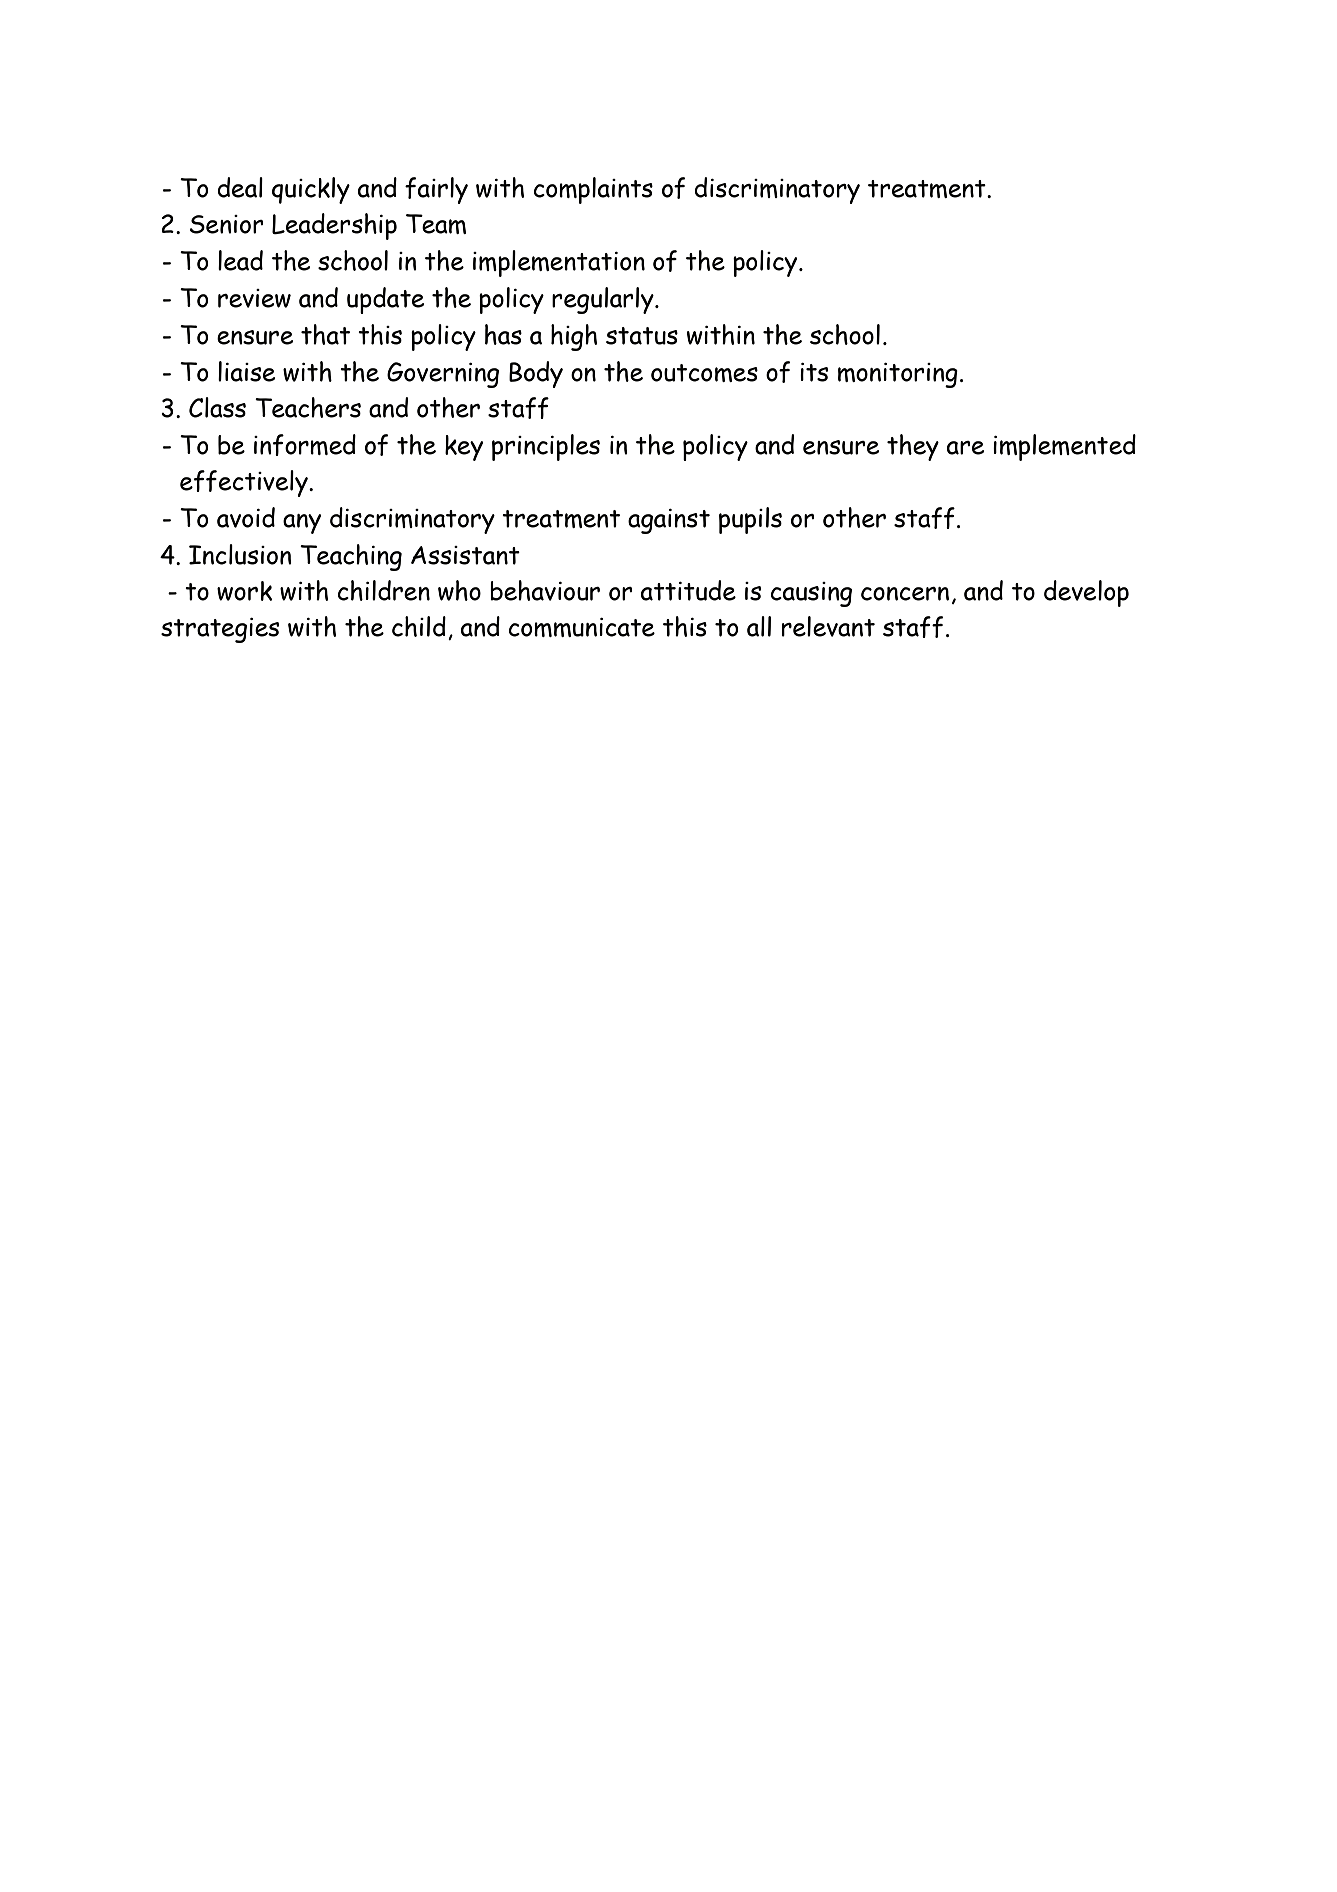 The height and width of the screenshot is (1892, 1337). Describe the element at coordinates (898, 375) in the screenshot. I see `monitoring` at that location.
